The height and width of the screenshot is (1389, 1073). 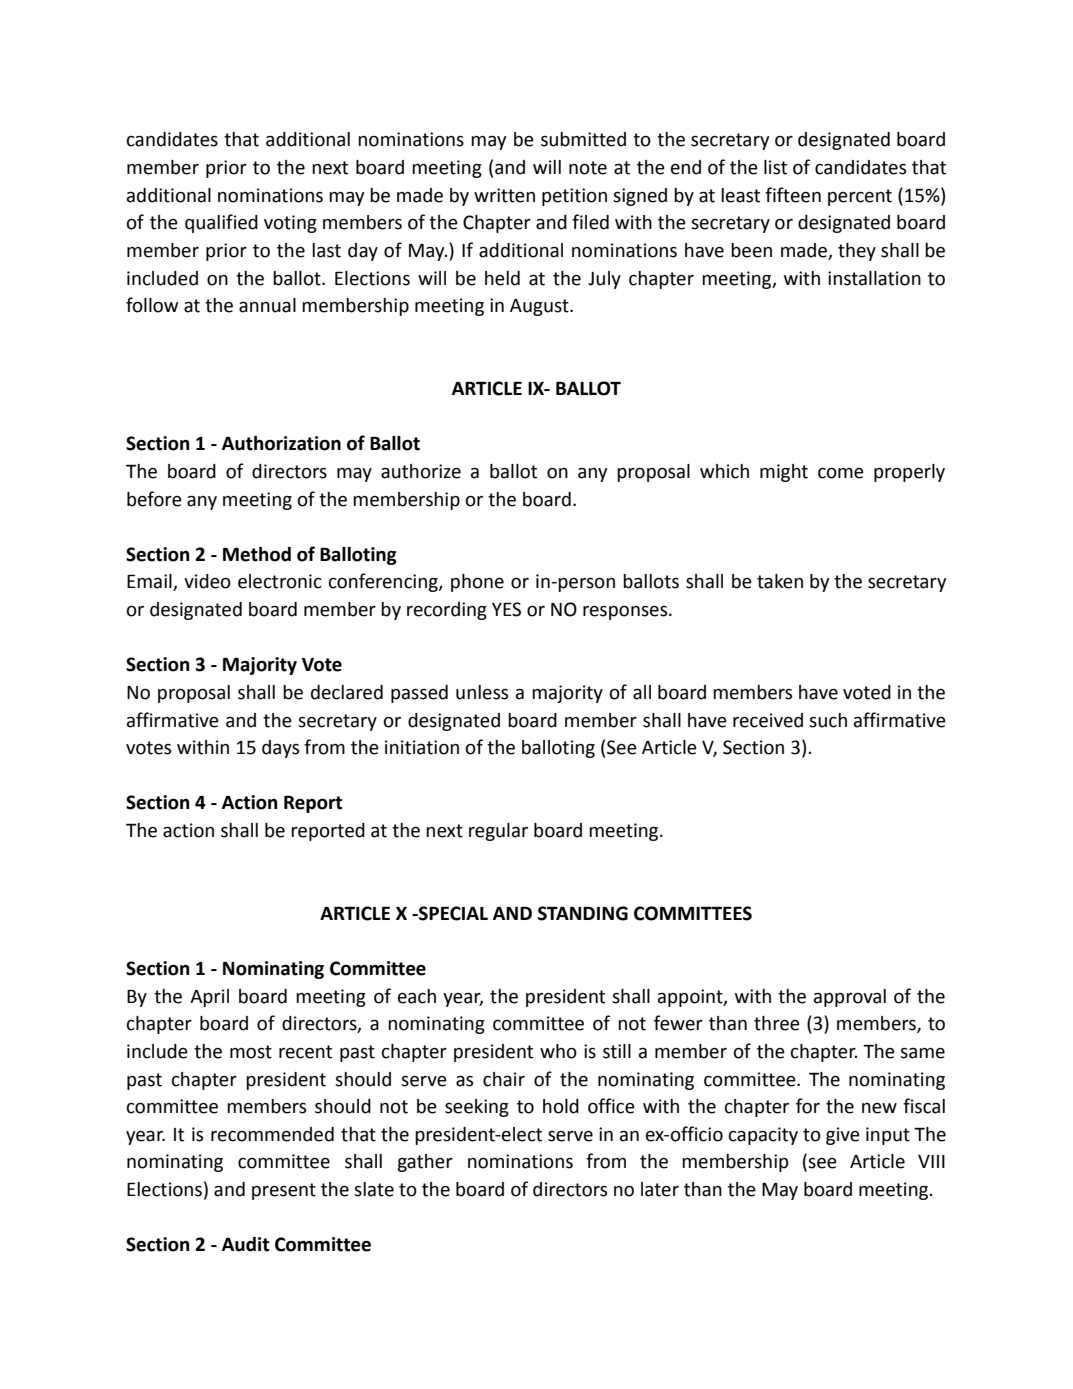 What do you see at coordinates (421, 471) in the screenshot?
I see `authorize` at bounding box center [421, 471].
